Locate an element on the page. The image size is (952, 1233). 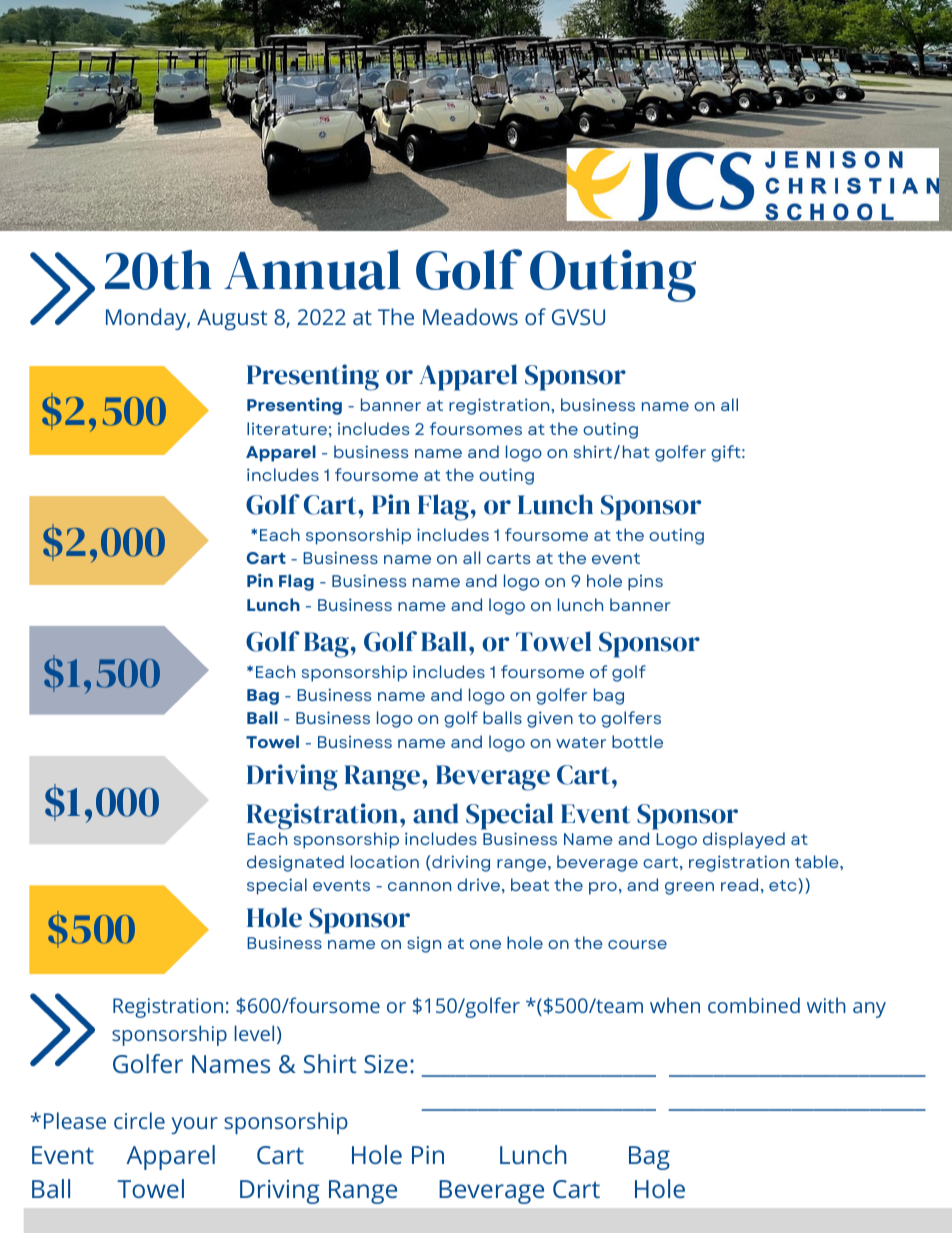
August is located at coordinates (232, 319).
